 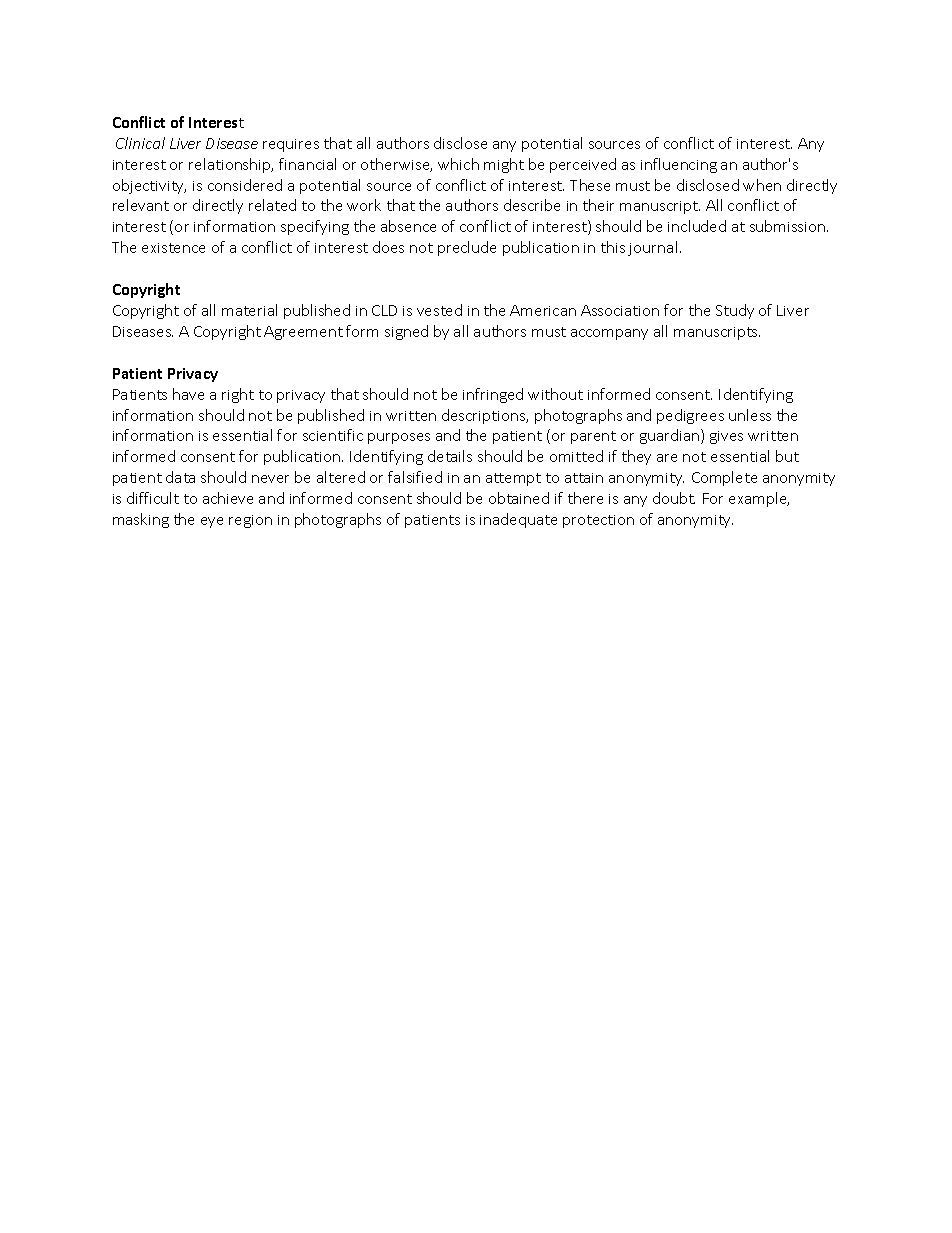 What do you see at coordinates (674, 498) in the screenshot?
I see `doubt` at bounding box center [674, 498].
